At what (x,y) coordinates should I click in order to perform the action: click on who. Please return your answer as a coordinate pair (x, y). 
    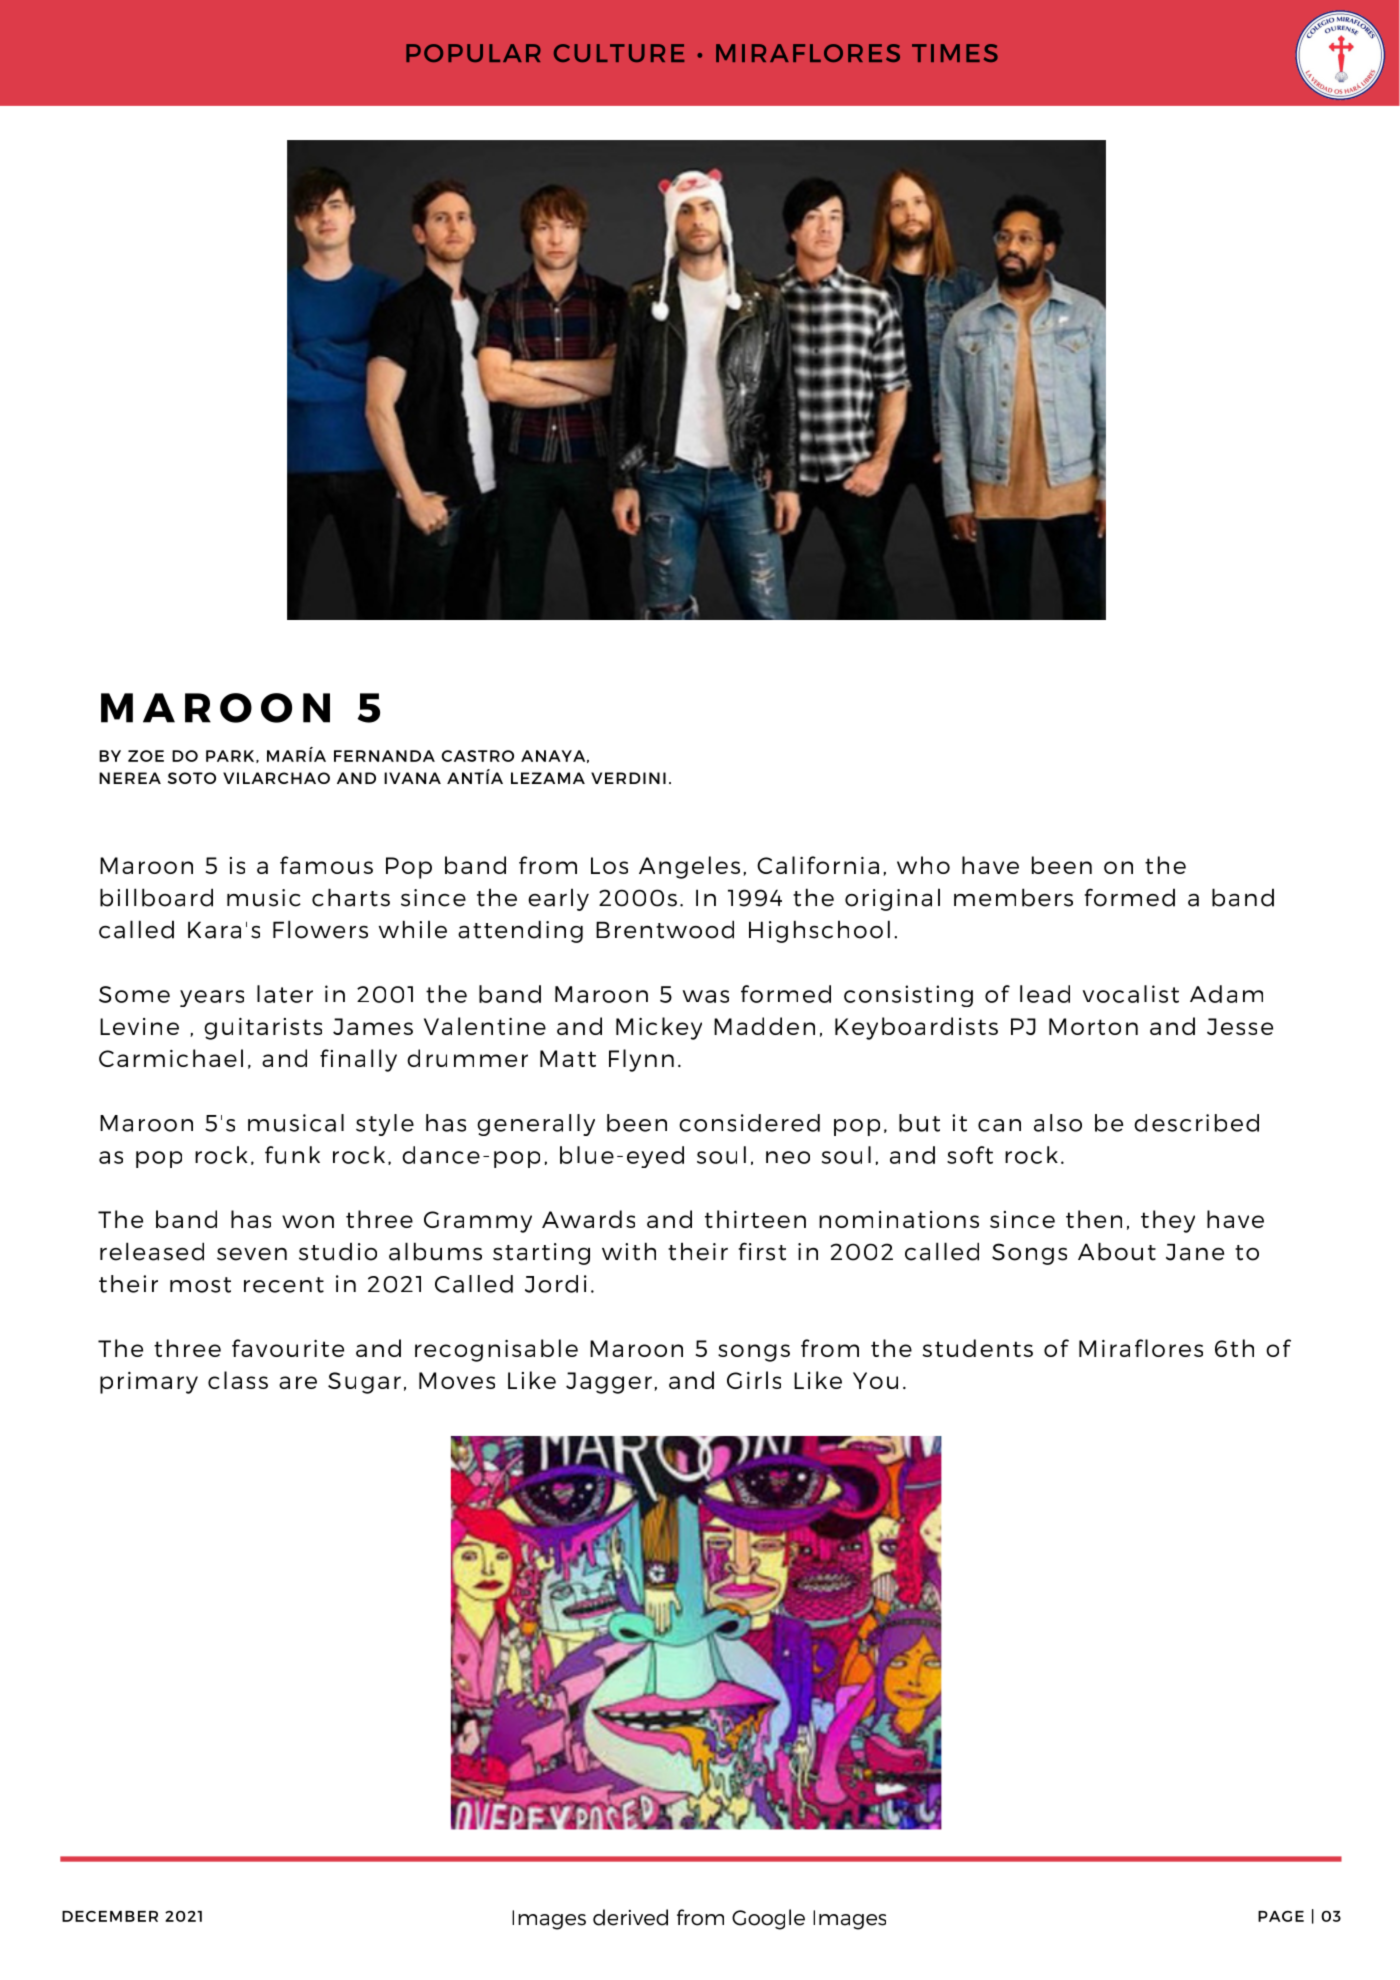
    Looking at the image, I should click on (923, 865).
